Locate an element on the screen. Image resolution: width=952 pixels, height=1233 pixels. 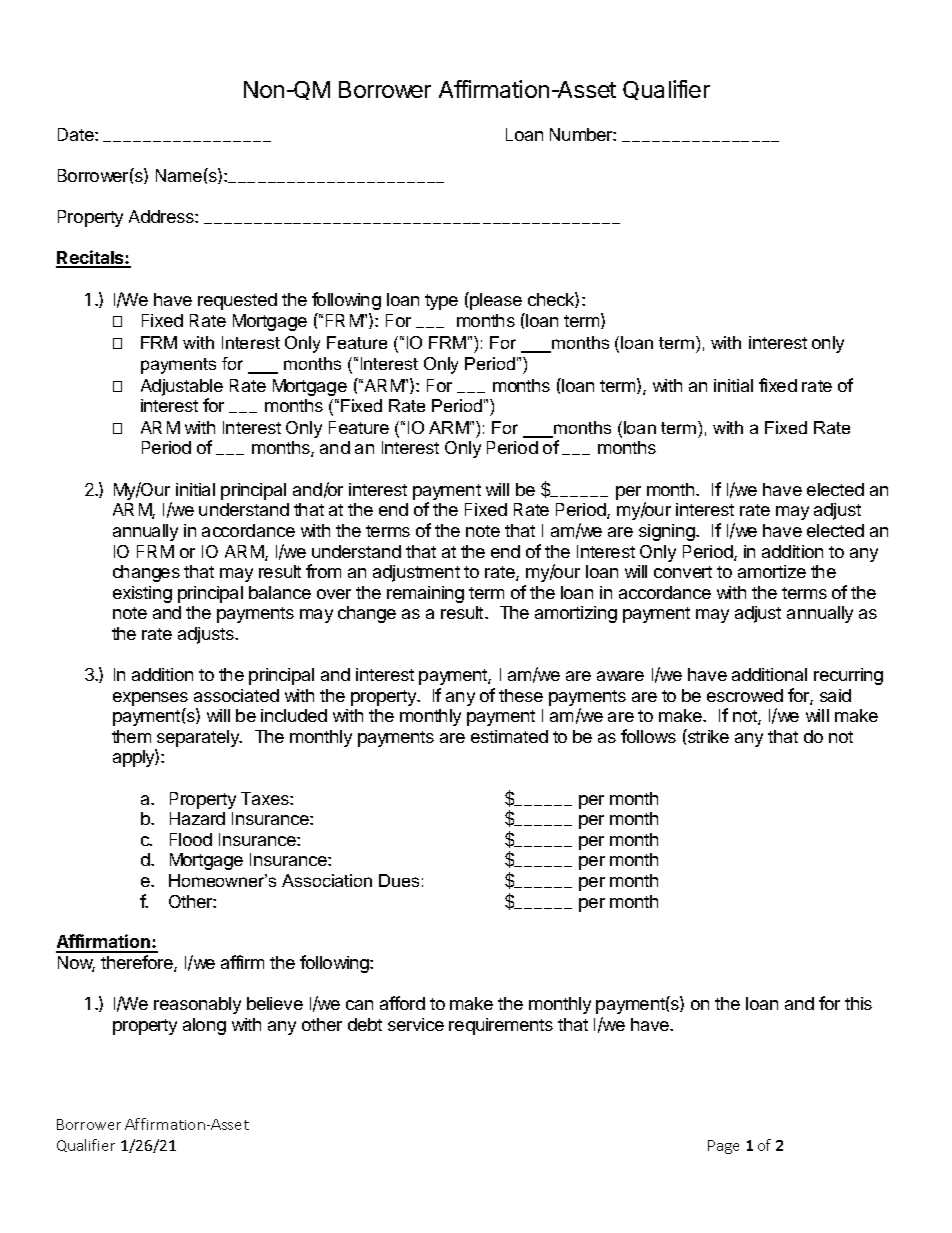
along is located at coordinates (204, 1026).
